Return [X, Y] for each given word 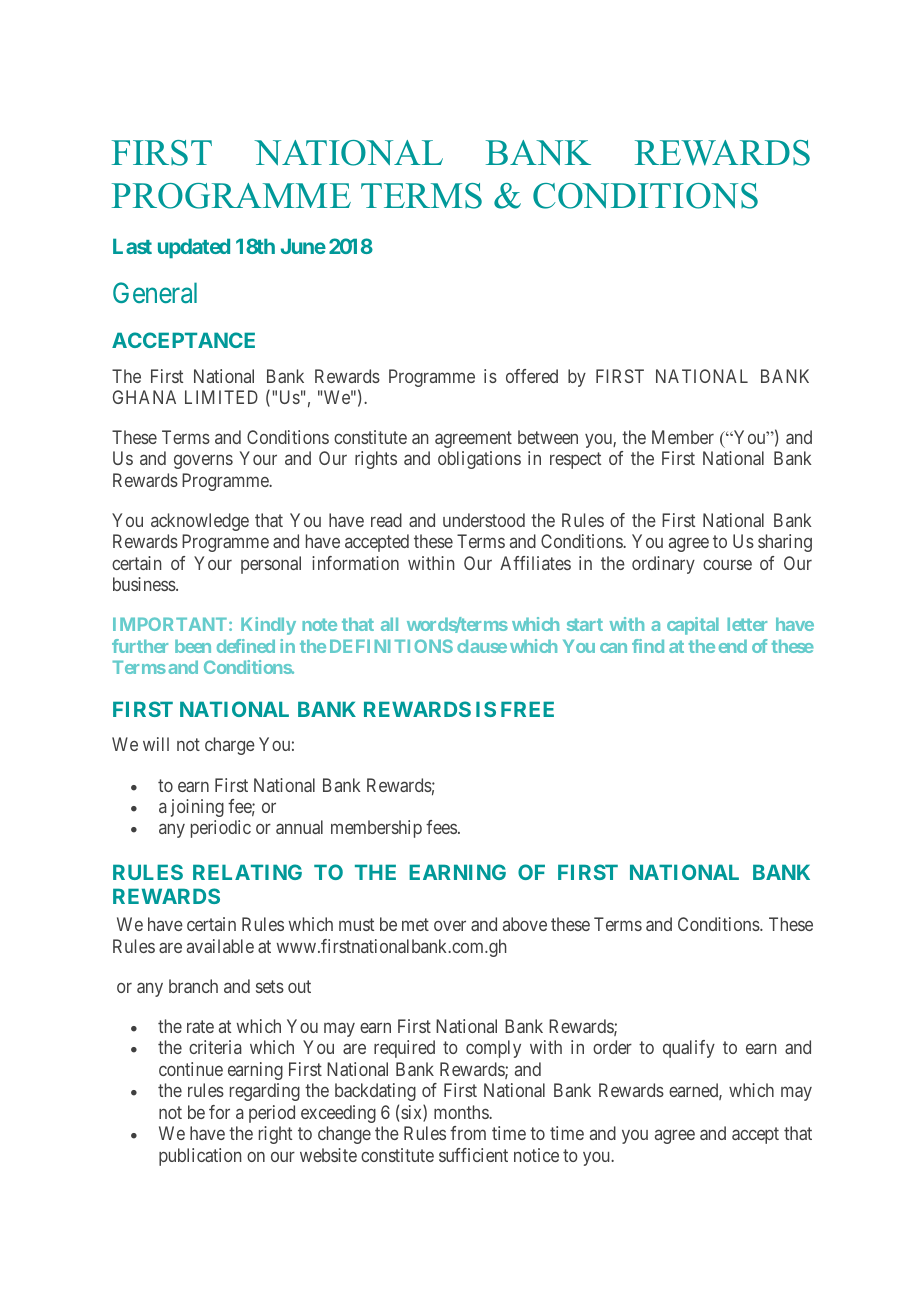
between [548, 437]
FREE [527, 709]
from [468, 1133]
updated [194, 248]
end [733, 646]
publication [200, 1157]
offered [532, 376]
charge [230, 746]
